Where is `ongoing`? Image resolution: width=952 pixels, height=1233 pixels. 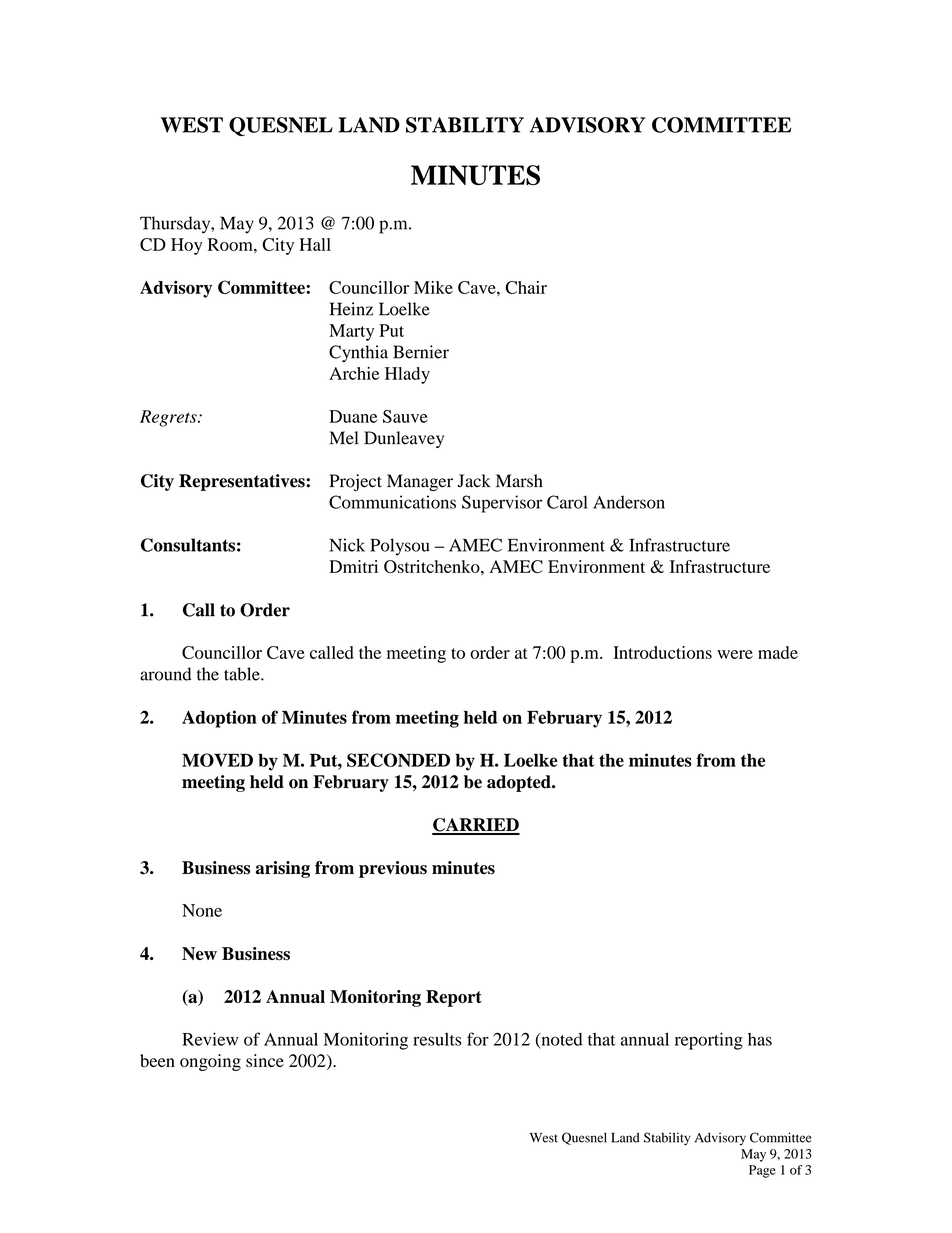
ongoing is located at coordinates (210, 1062).
